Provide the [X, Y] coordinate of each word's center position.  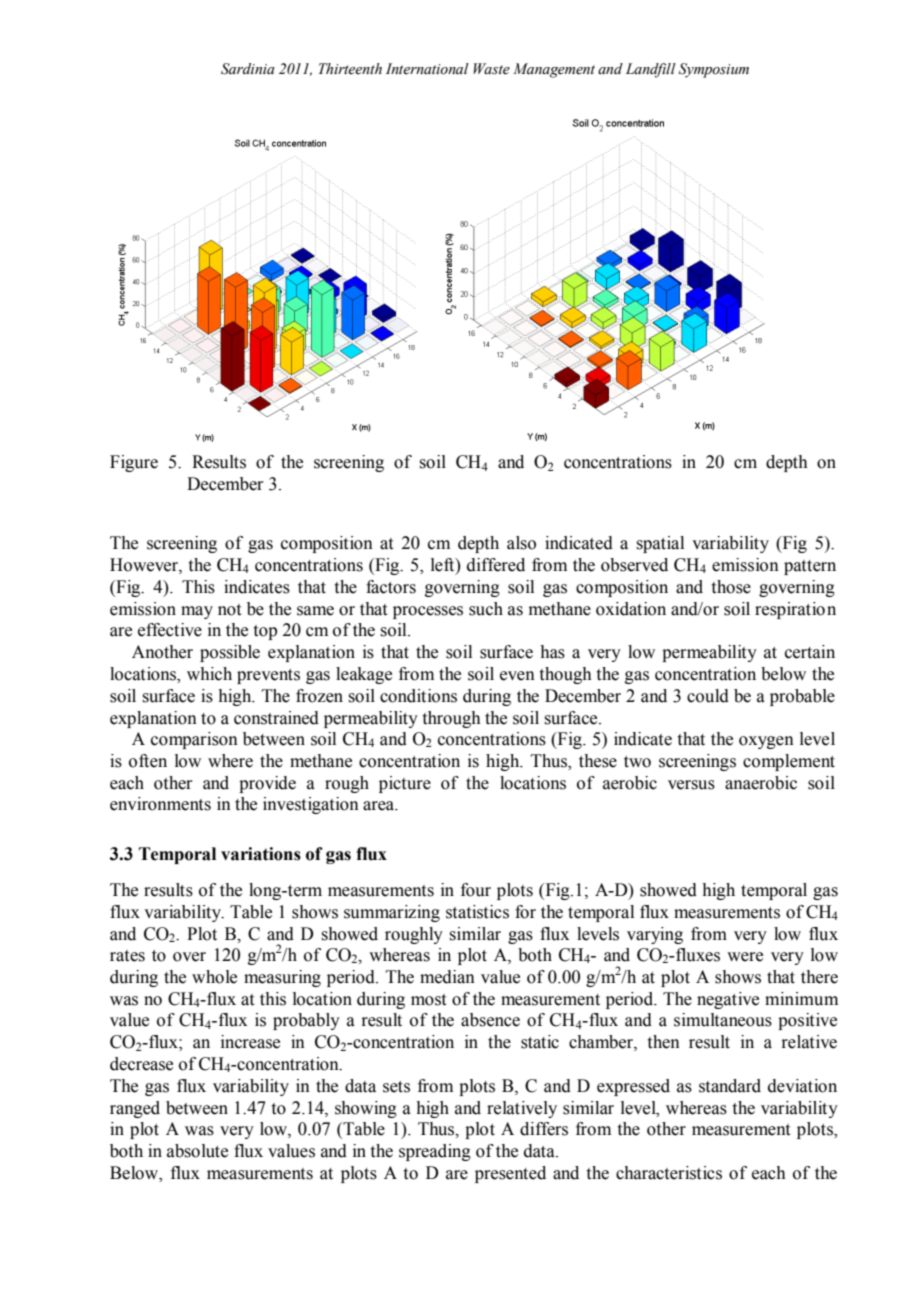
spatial [660, 544]
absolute [197, 1151]
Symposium [714, 70]
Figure [134, 463]
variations [261, 854]
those [731, 587]
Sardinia [248, 69]
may [197, 612]
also [521, 543]
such [486, 609]
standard [730, 1086]
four [476, 890]
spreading [435, 1152]
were [745, 957]
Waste [491, 69]
